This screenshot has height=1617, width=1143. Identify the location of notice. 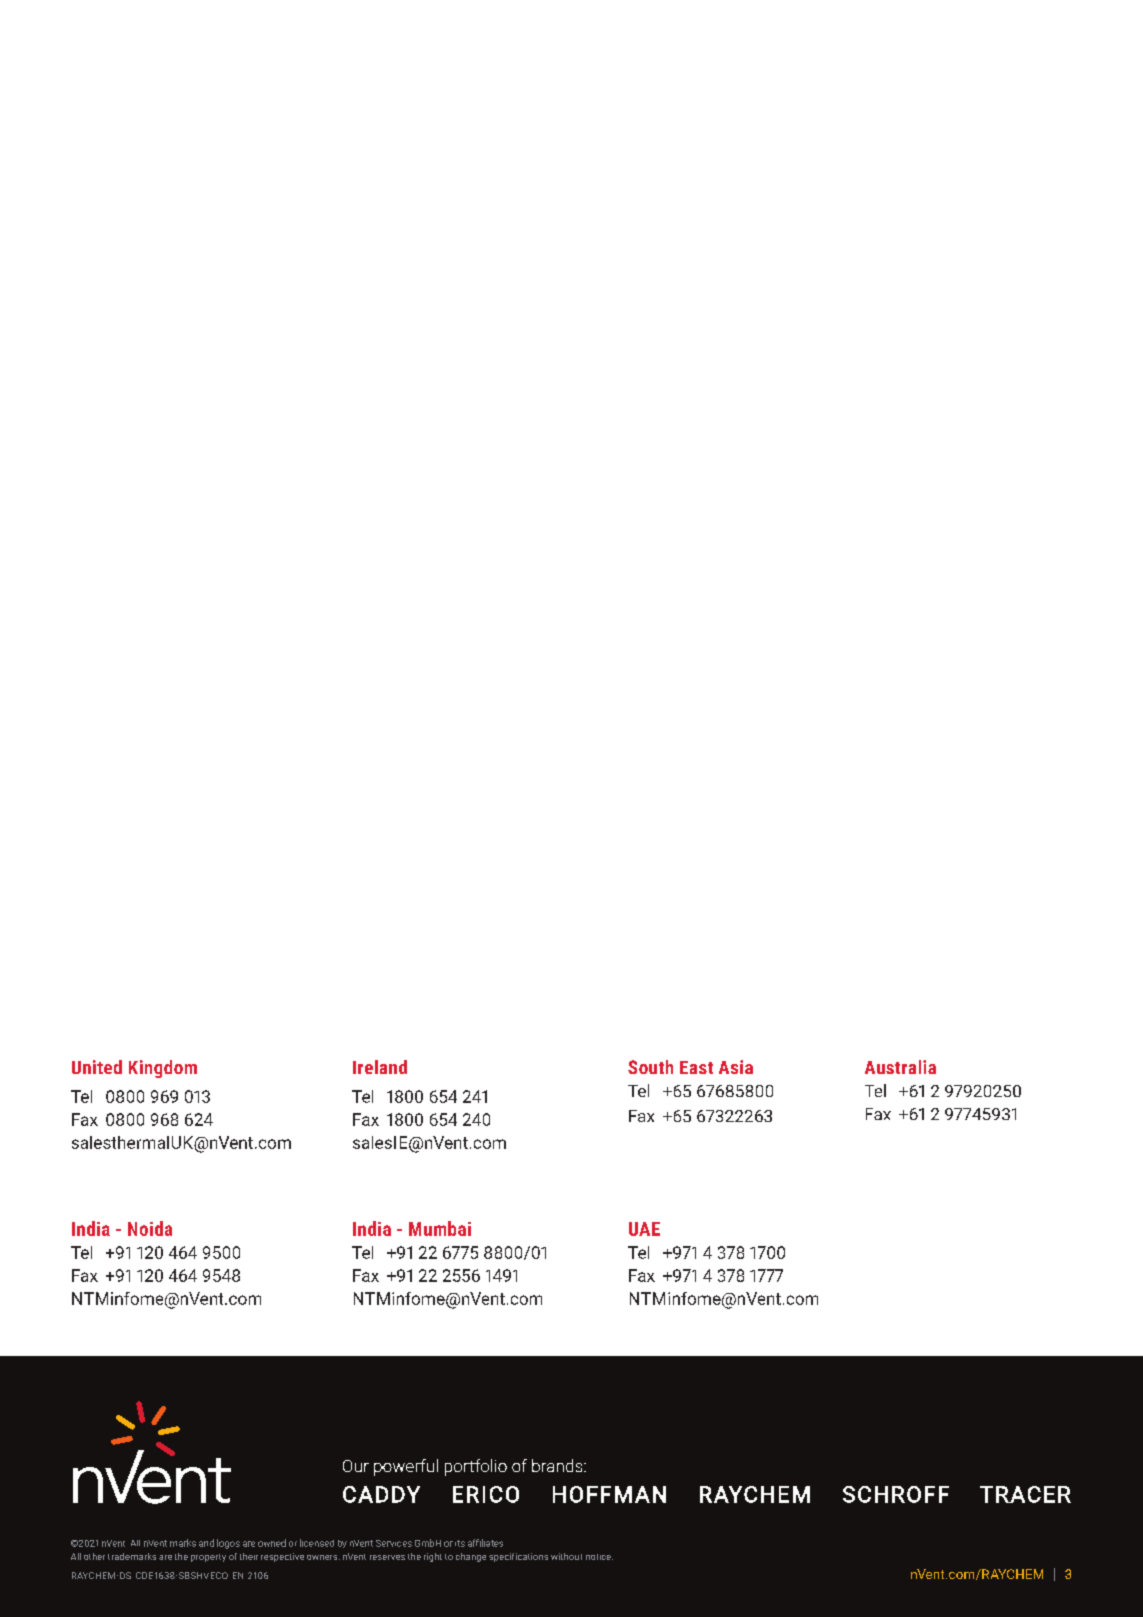
(599, 1557).
